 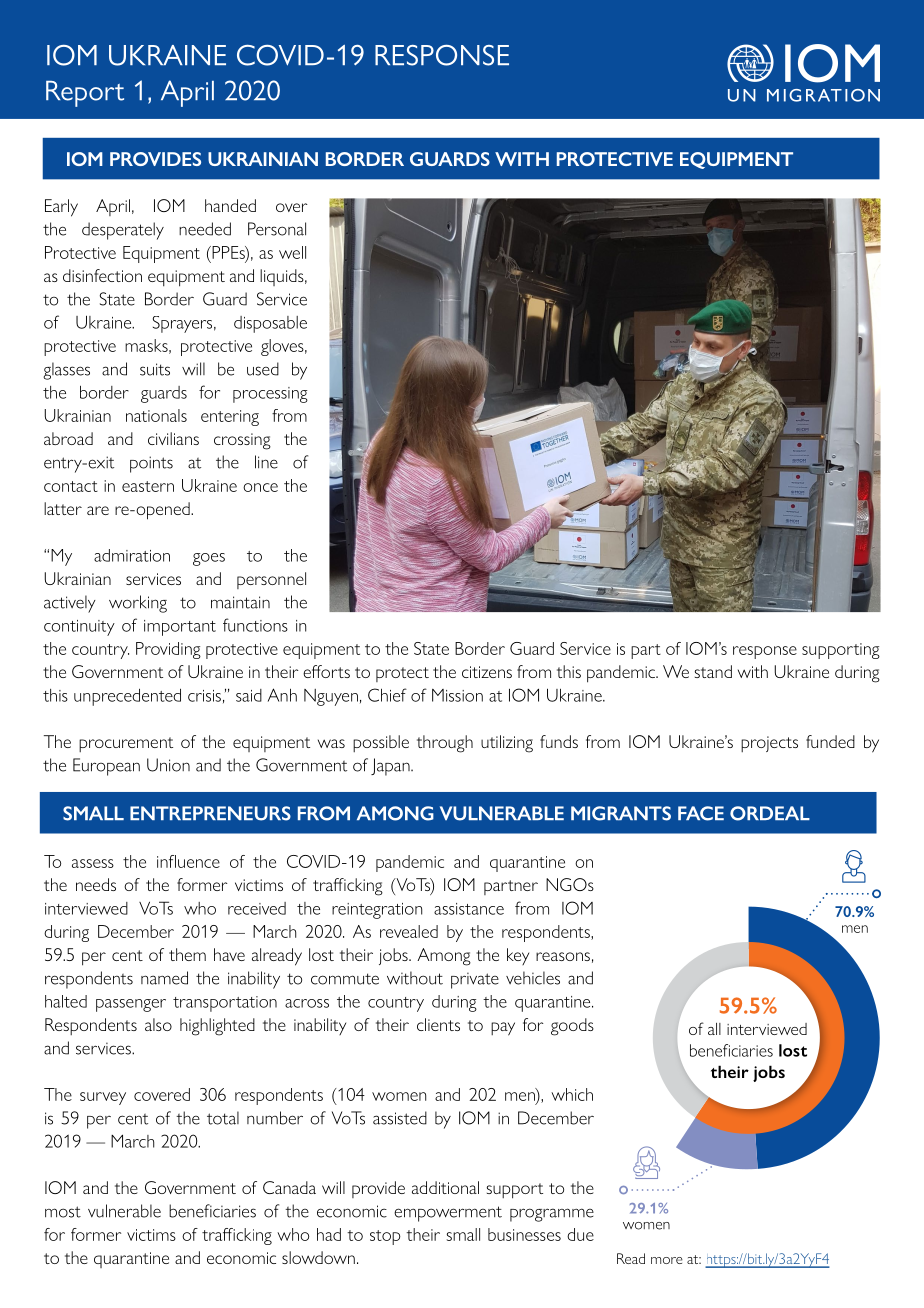 What do you see at coordinates (277, 229) in the screenshot?
I see `Personal` at bounding box center [277, 229].
